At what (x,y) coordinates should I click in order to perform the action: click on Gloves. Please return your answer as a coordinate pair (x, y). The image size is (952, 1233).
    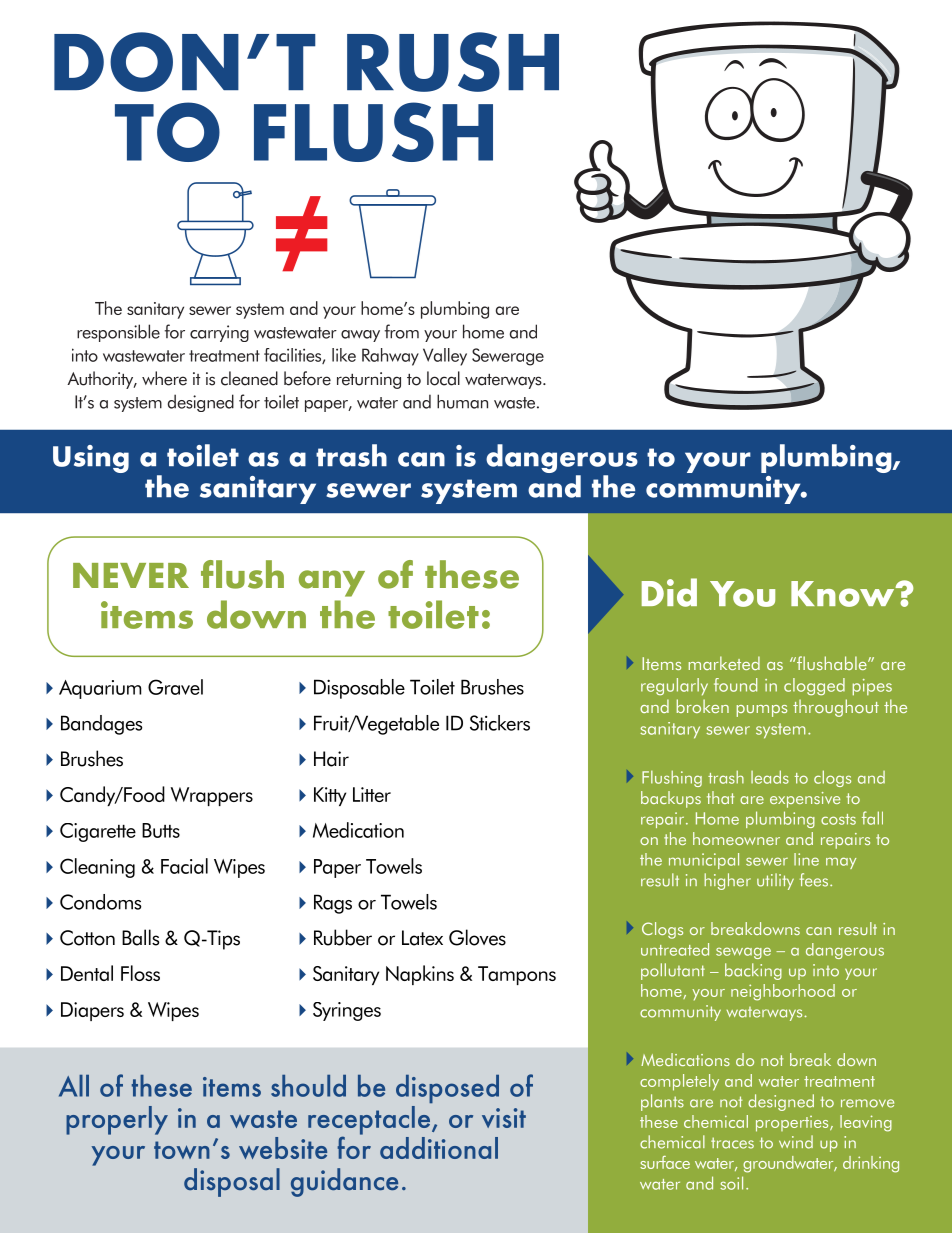
    Looking at the image, I should click on (477, 937).
